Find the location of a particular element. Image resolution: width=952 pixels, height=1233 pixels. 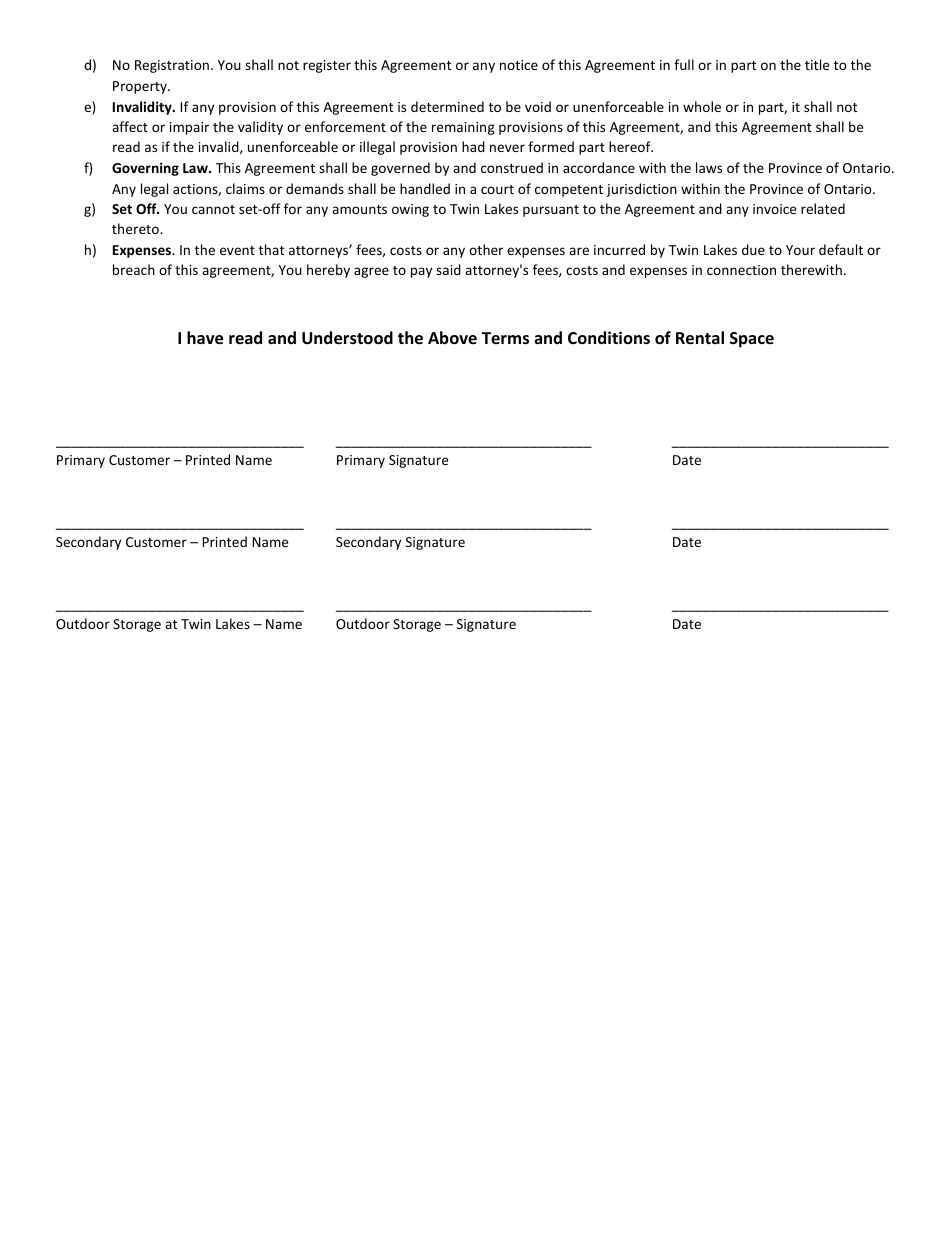

Registration is located at coordinates (172, 66).
